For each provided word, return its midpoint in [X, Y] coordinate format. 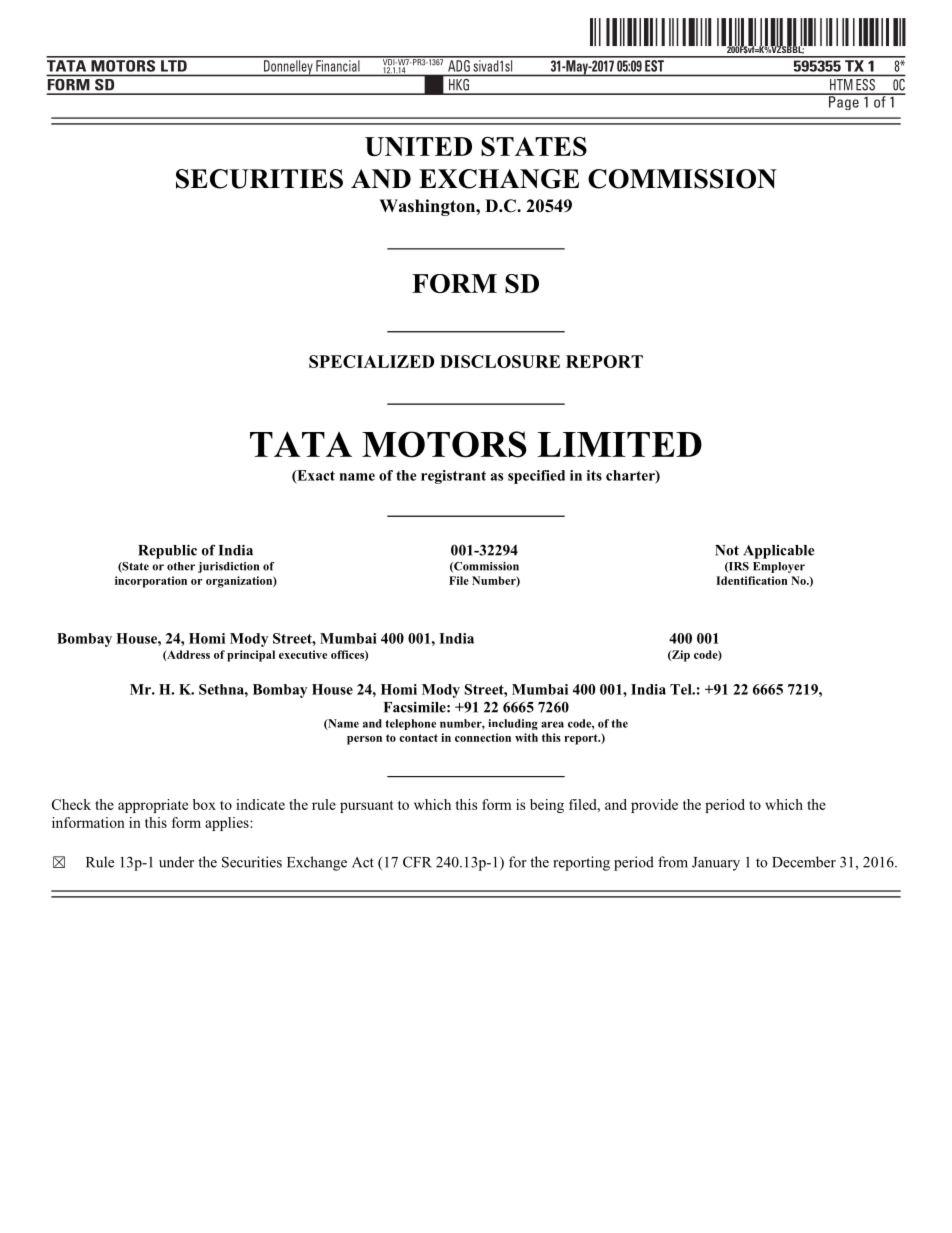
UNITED [418, 146]
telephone [411, 724]
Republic [167, 551]
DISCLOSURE [500, 361]
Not [727, 550]
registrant [453, 477]
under [176, 862]
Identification [751, 580]
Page [844, 102]
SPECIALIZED [371, 361]
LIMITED [619, 444]
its [594, 475]
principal [251, 656]
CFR [417, 862]
